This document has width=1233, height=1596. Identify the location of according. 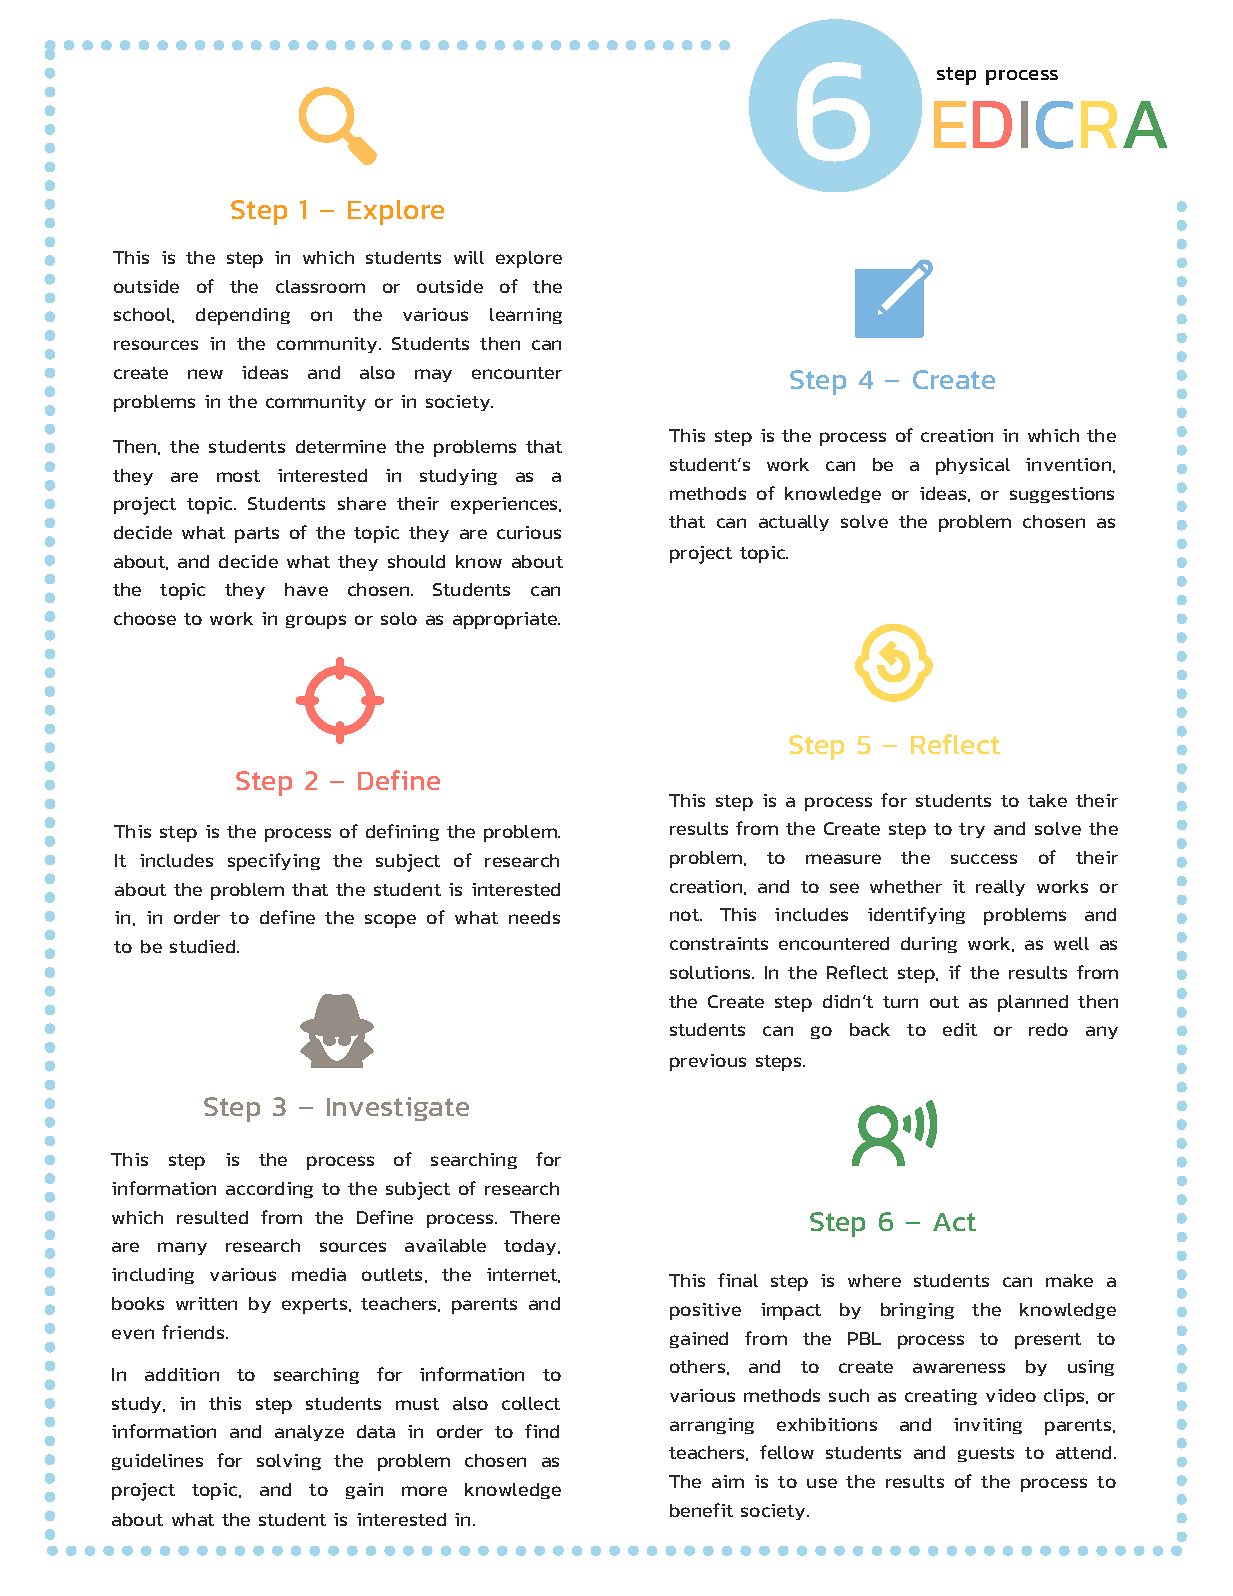
(269, 1190).
